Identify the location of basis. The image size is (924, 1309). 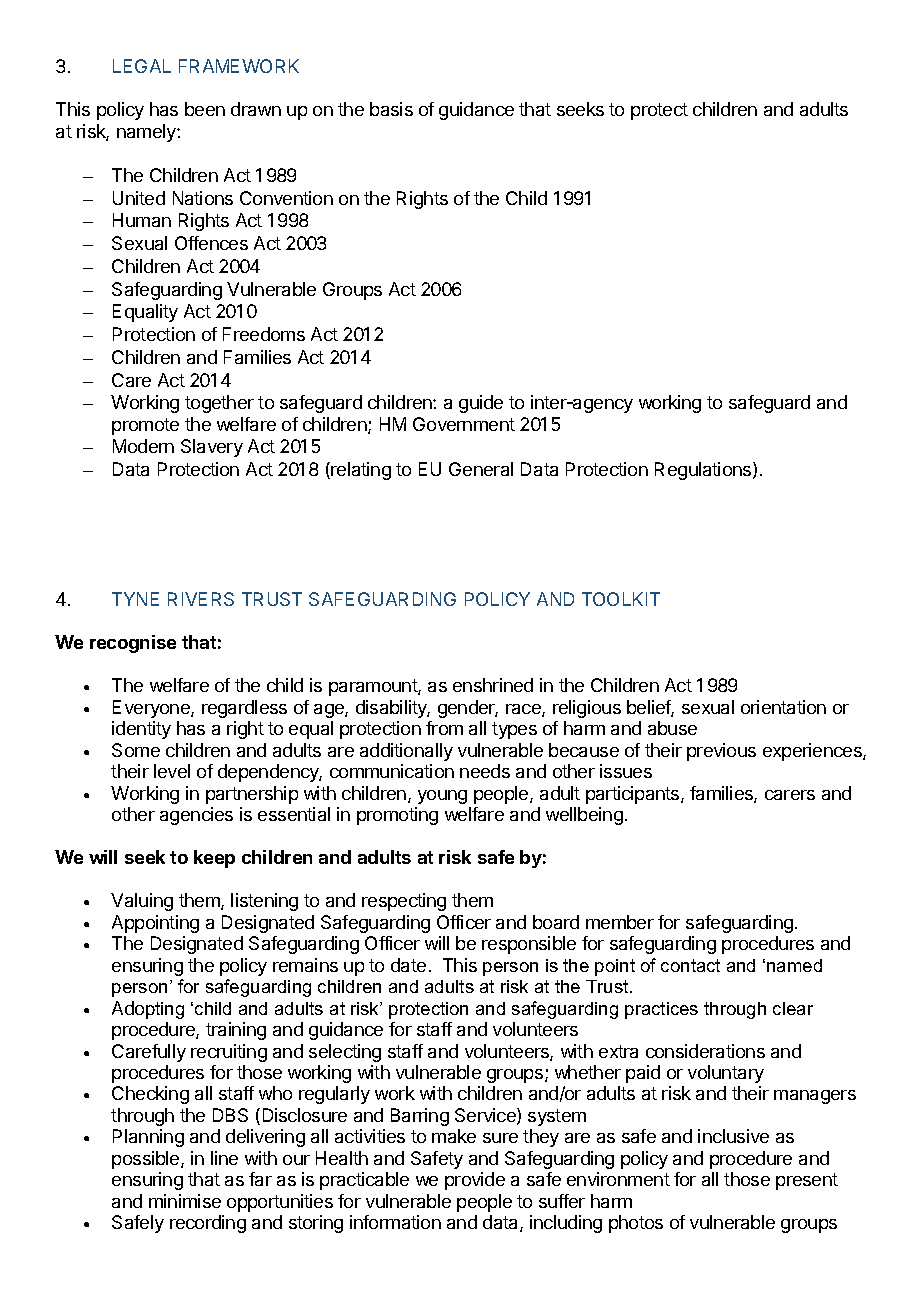
(391, 109).
